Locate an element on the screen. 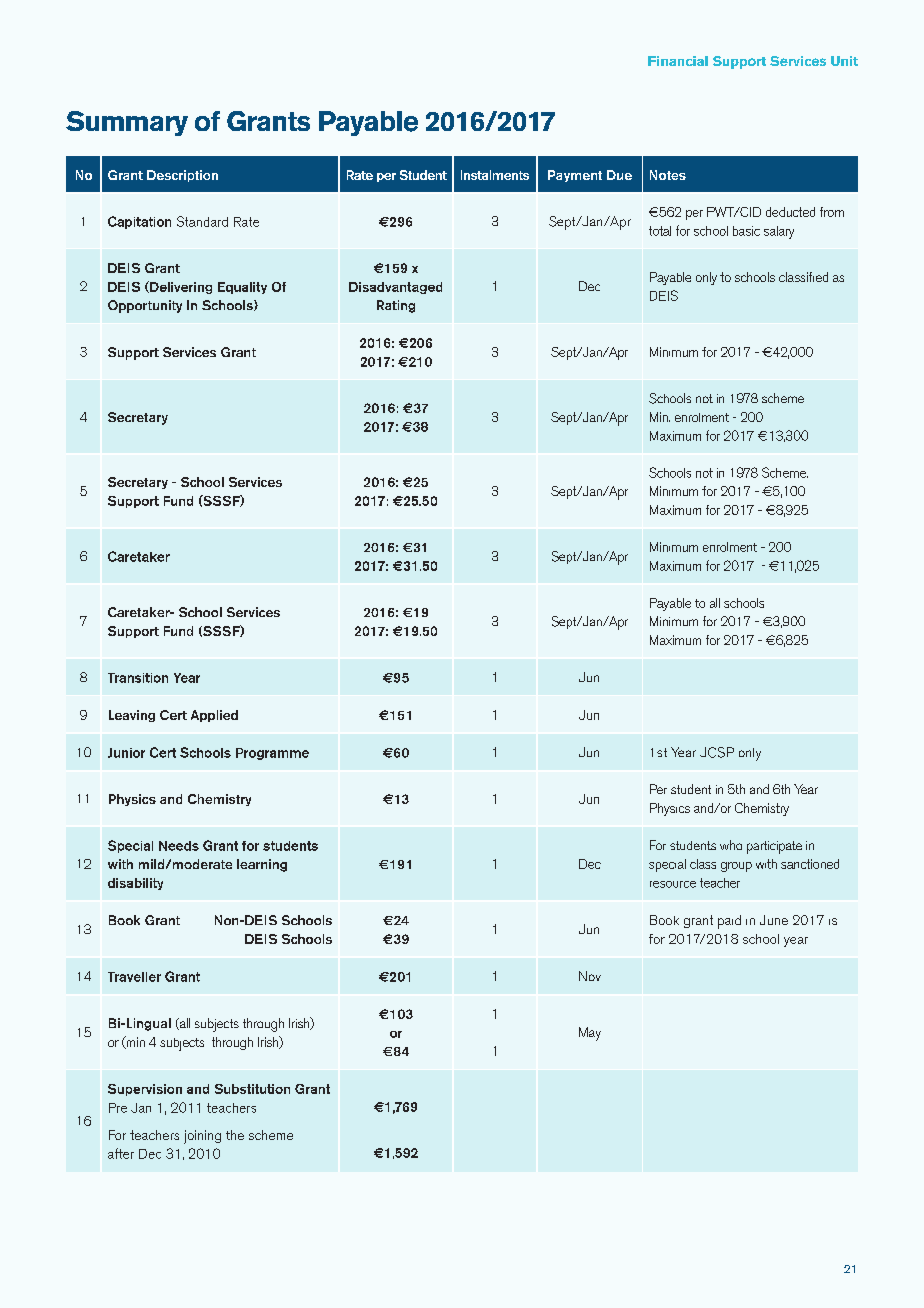  Transition is located at coordinates (138, 678).
